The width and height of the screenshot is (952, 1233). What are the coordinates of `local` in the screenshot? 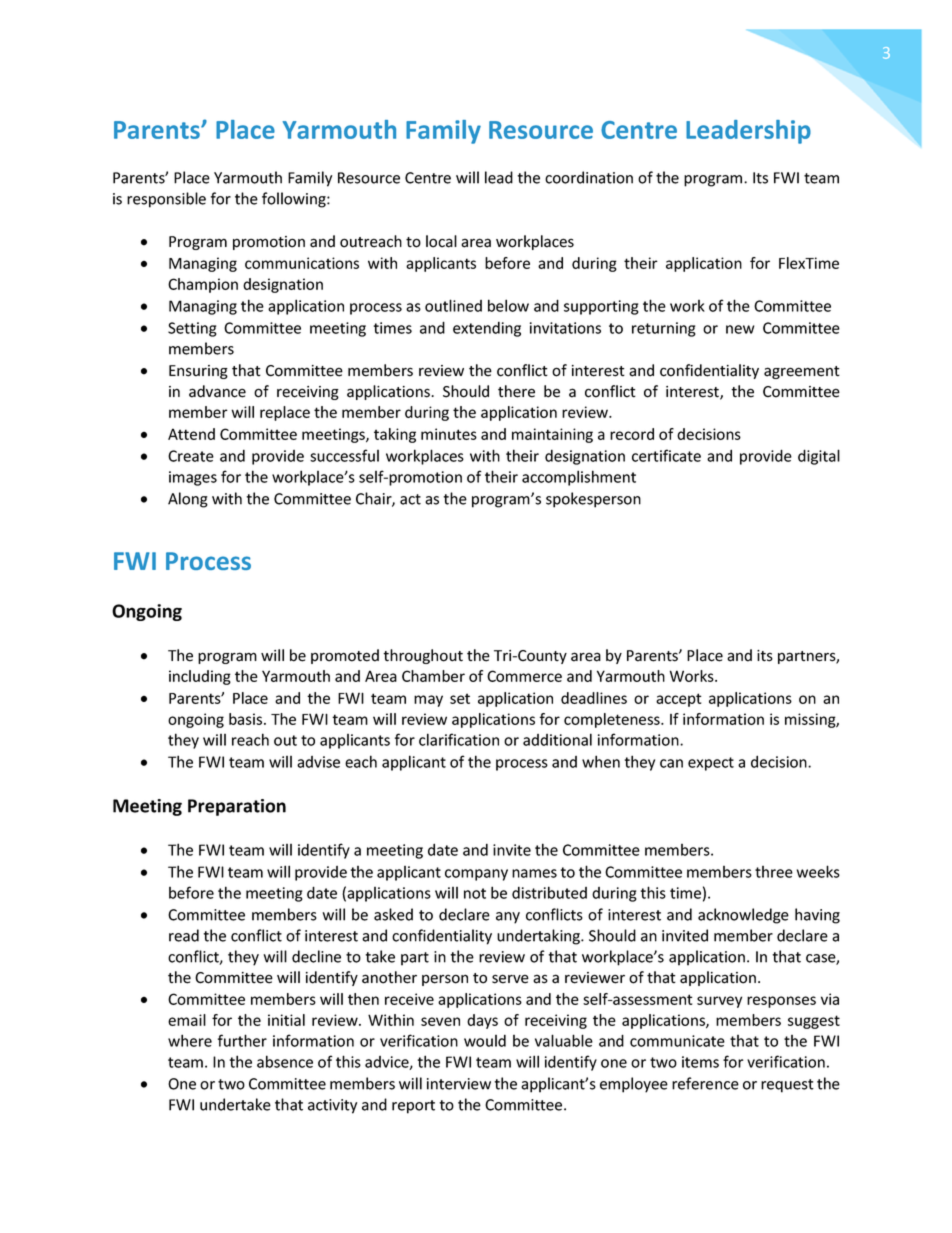 It's located at (441, 241).
